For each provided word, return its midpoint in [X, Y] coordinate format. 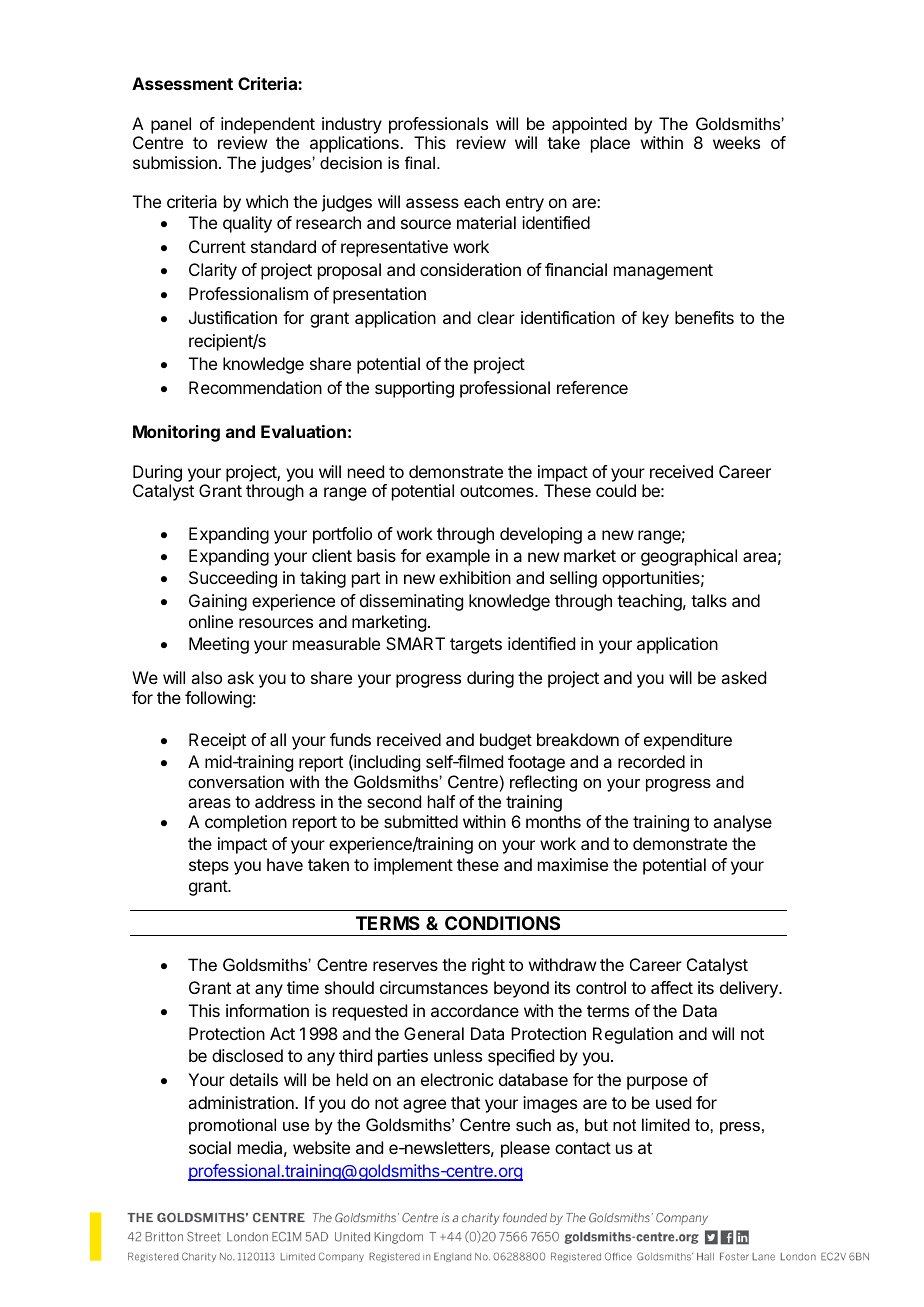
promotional [232, 1126]
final [420, 162]
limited [666, 1124]
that [465, 1102]
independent [268, 125]
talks [709, 600]
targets [476, 646]
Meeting [219, 645]
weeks [736, 142]
